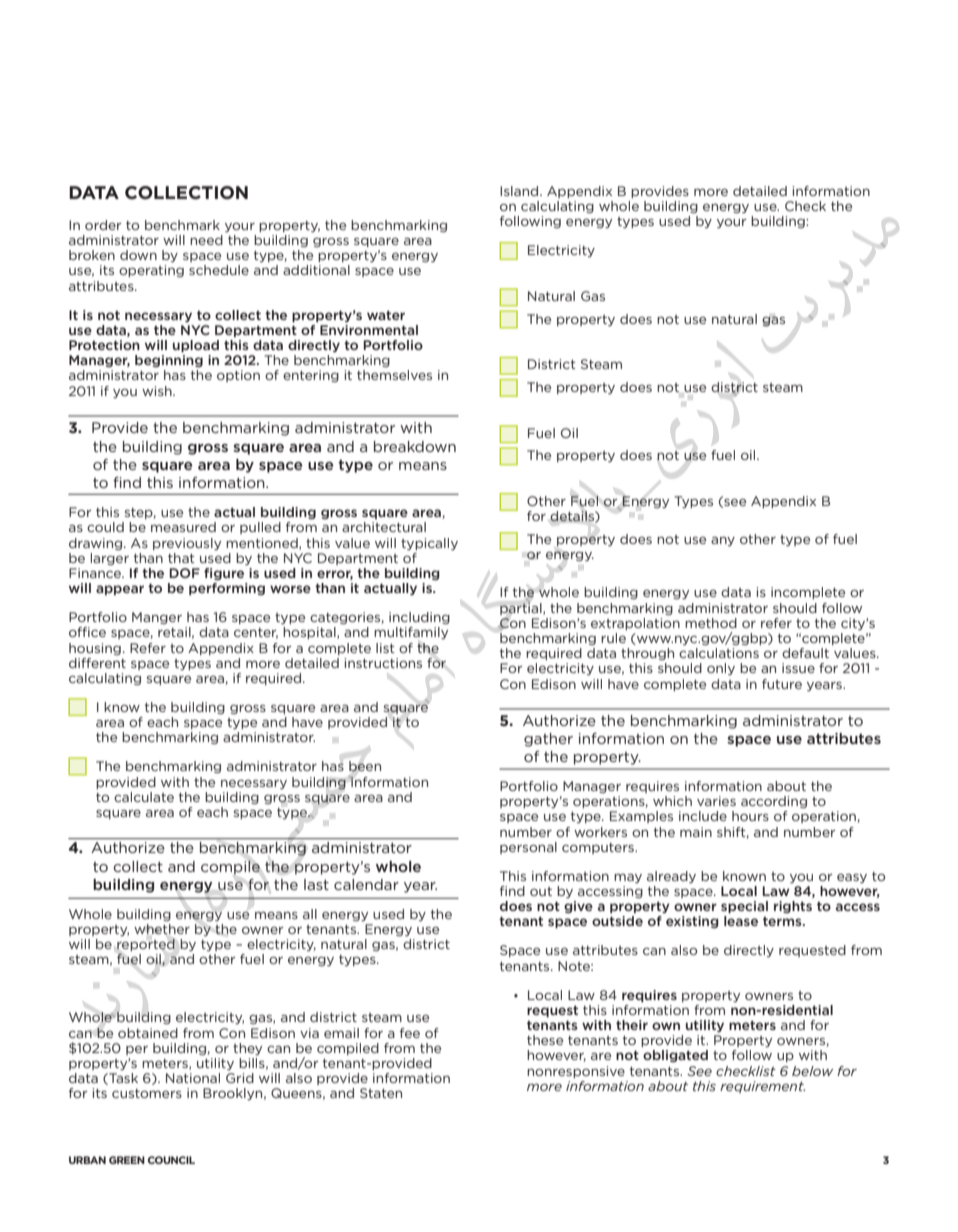  What do you see at coordinates (762, 1087) in the screenshot?
I see `requirement` at bounding box center [762, 1087].
